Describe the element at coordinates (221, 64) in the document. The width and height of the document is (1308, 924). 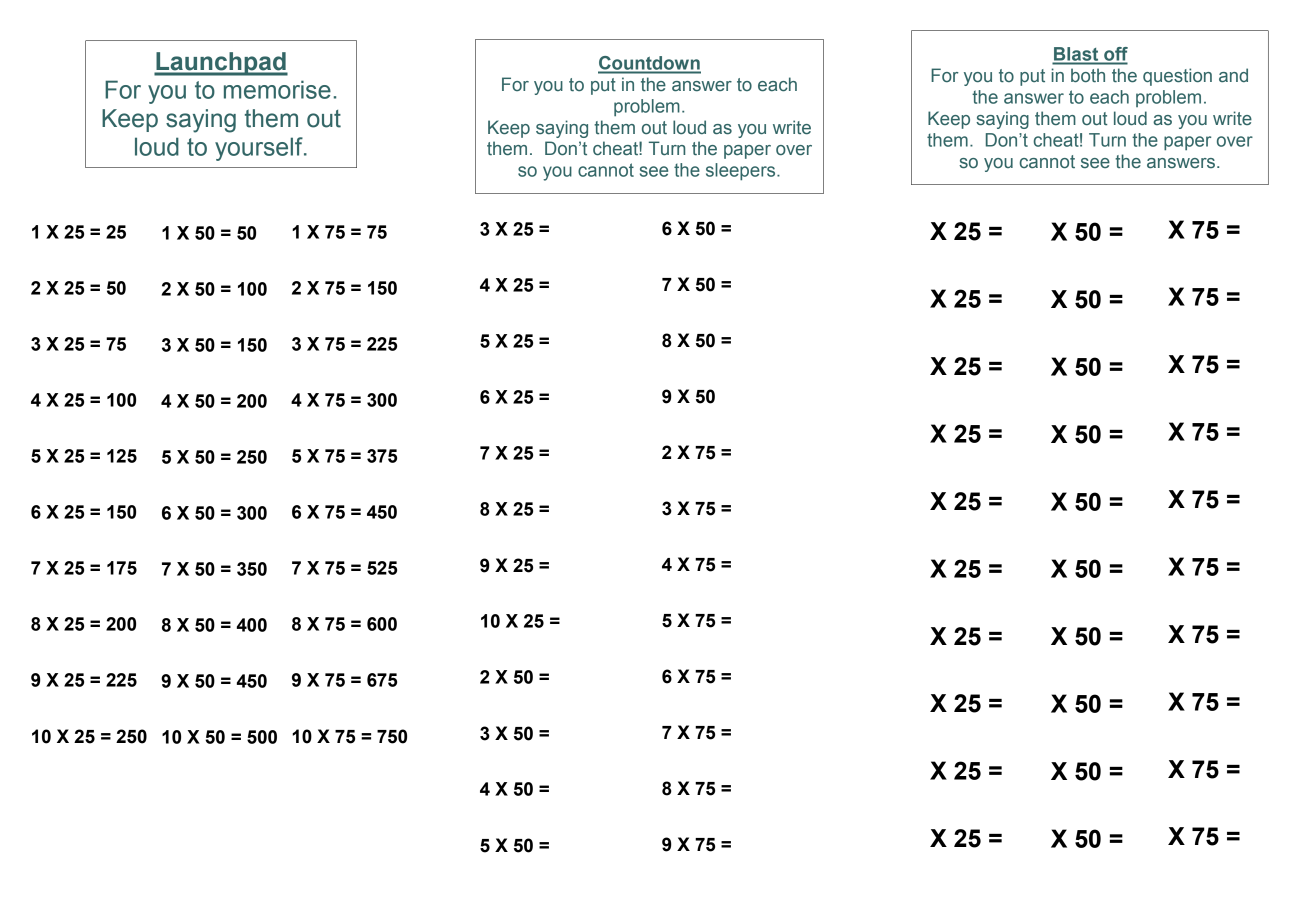
I see `Launchpad` at that location.
